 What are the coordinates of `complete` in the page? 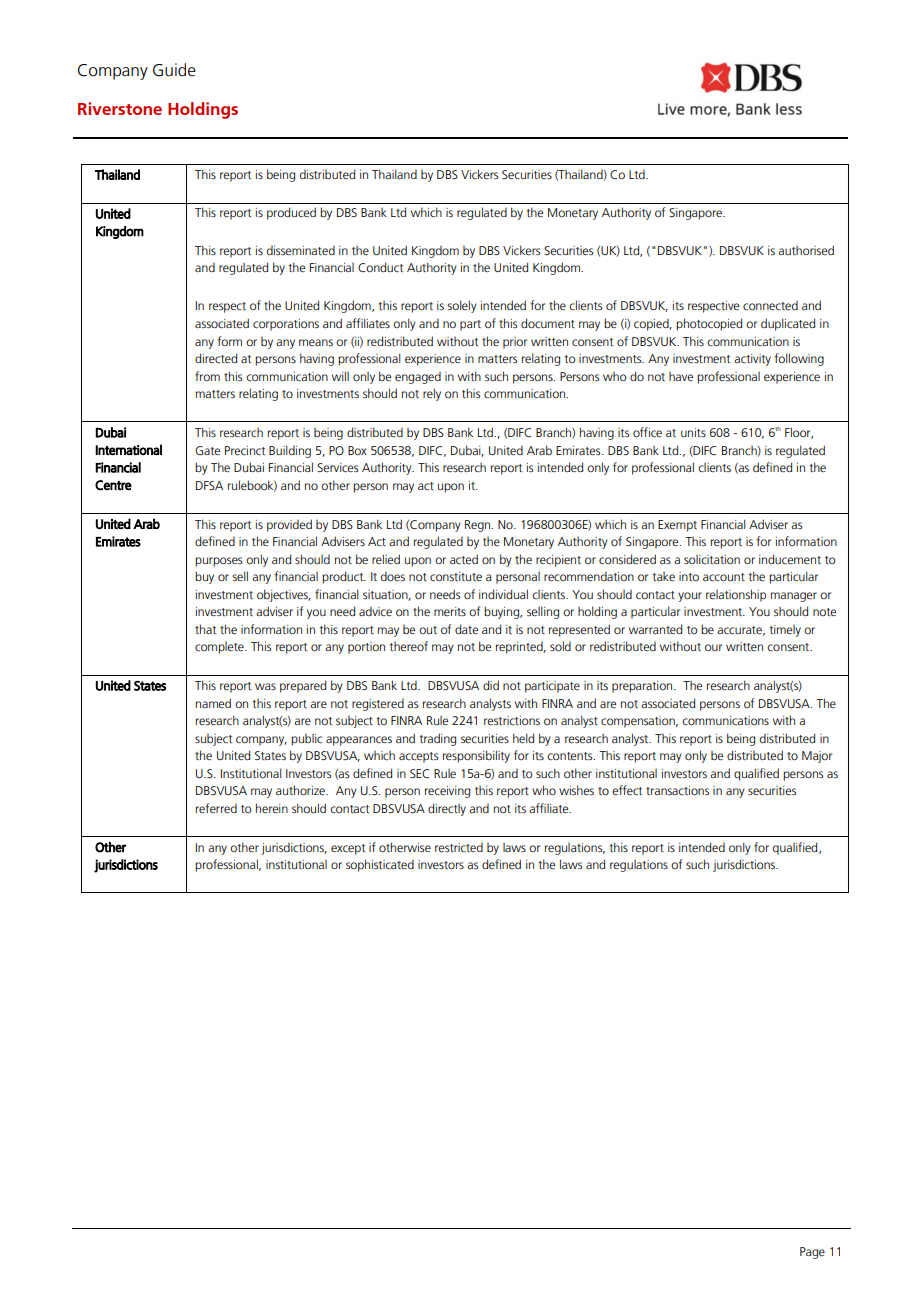 It's located at (220, 648).
